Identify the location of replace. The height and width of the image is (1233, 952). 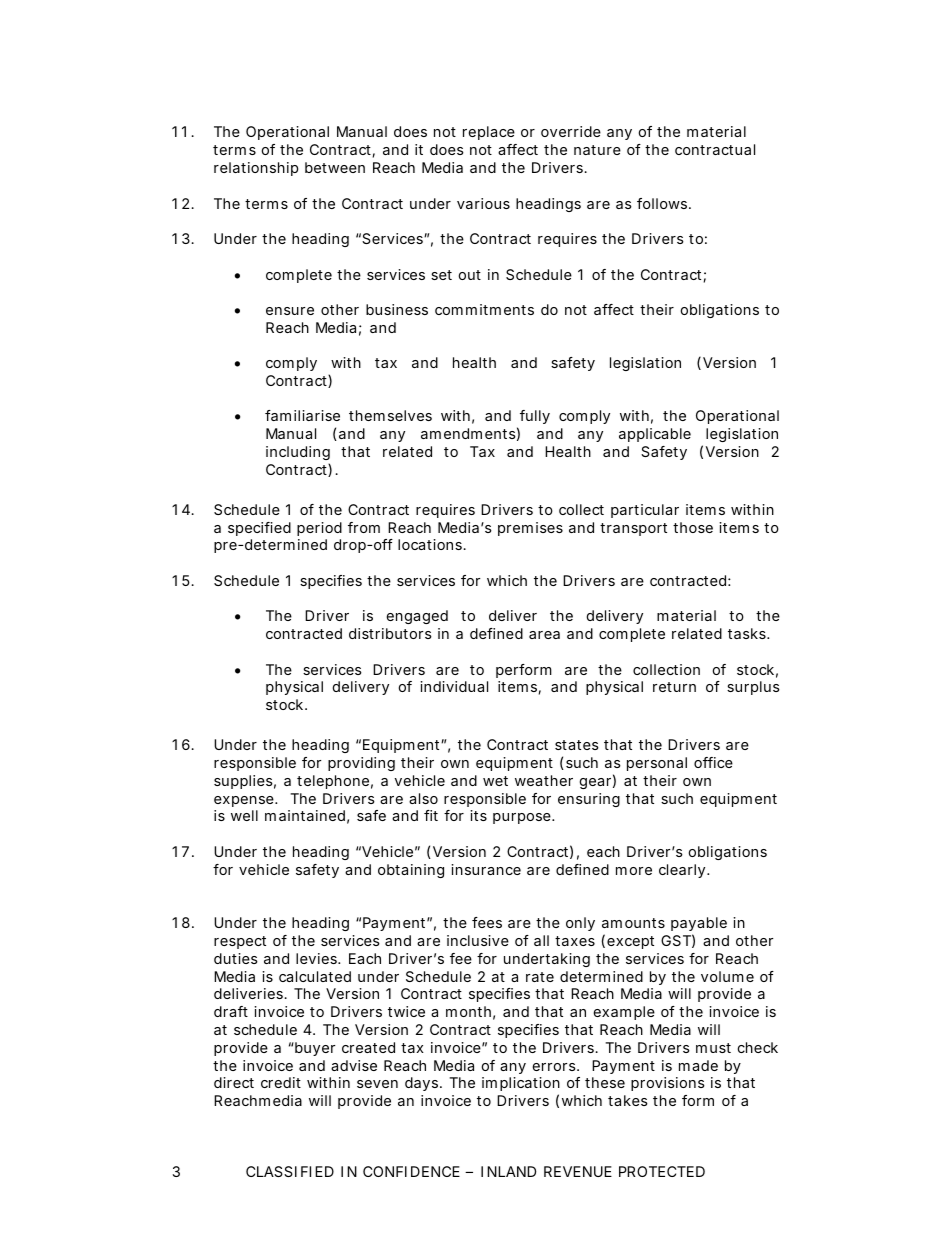
(489, 133).
